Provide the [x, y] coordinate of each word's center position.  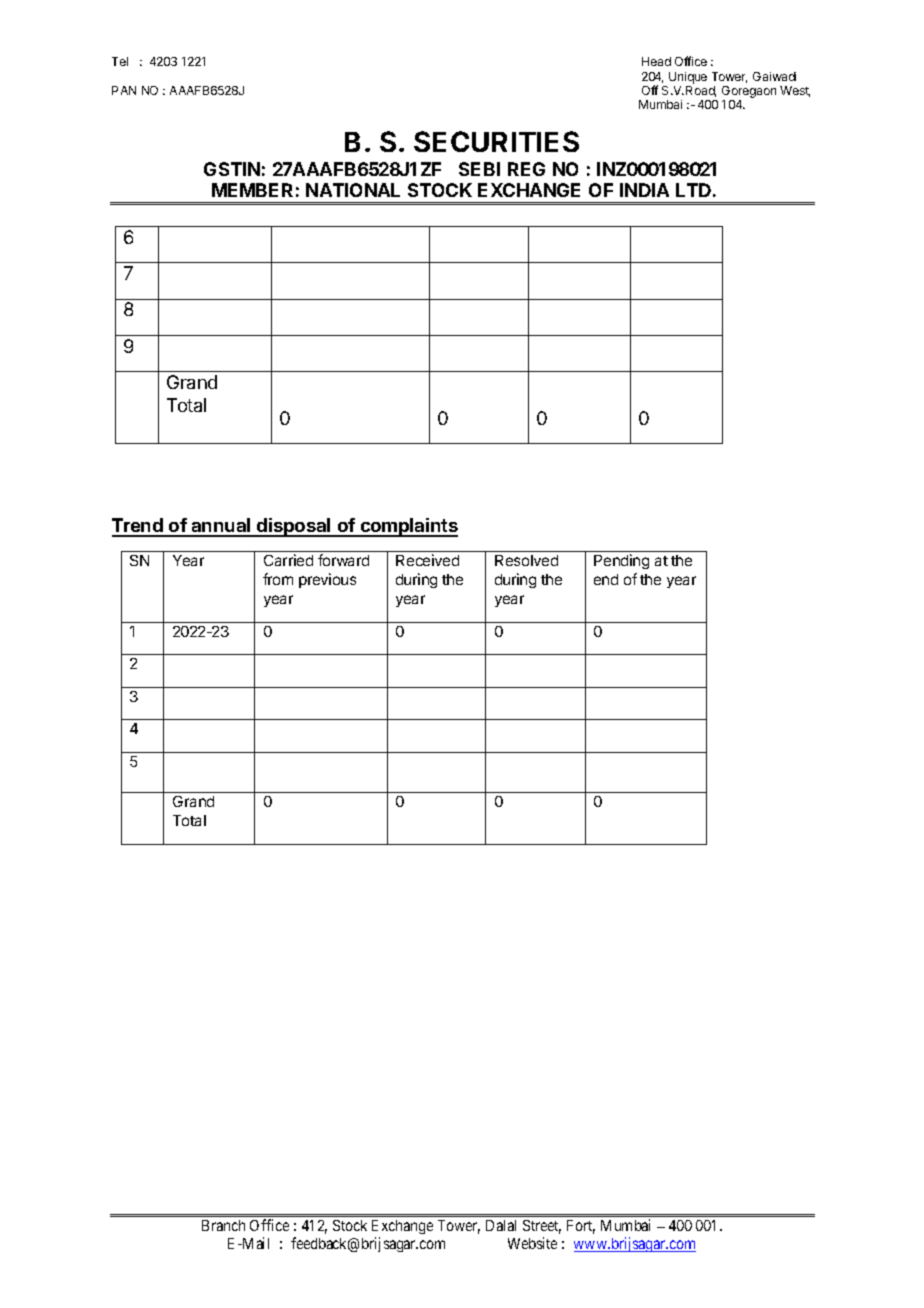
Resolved [526, 560]
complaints [408, 527]
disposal [294, 527]
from [278, 579]
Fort [581, 1227]
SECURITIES [496, 141]
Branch [223, 1225]
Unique [688, 78]
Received [427, 560]
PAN [124, 90]
